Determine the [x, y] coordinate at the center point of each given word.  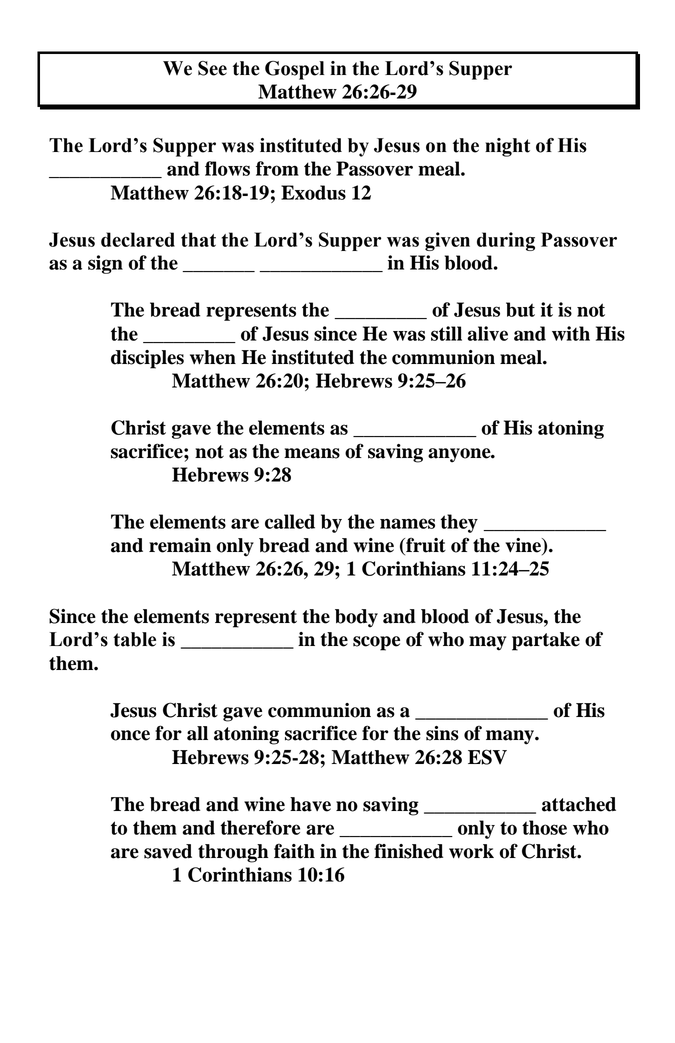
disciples [147, 359]
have [310, 804]
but [520, 309]
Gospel [294, 70]
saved [168, 851]
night [507, 147]
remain [180, 545]
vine [524, 546]
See [212, 68]
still [446, 333]
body [356, 618]
